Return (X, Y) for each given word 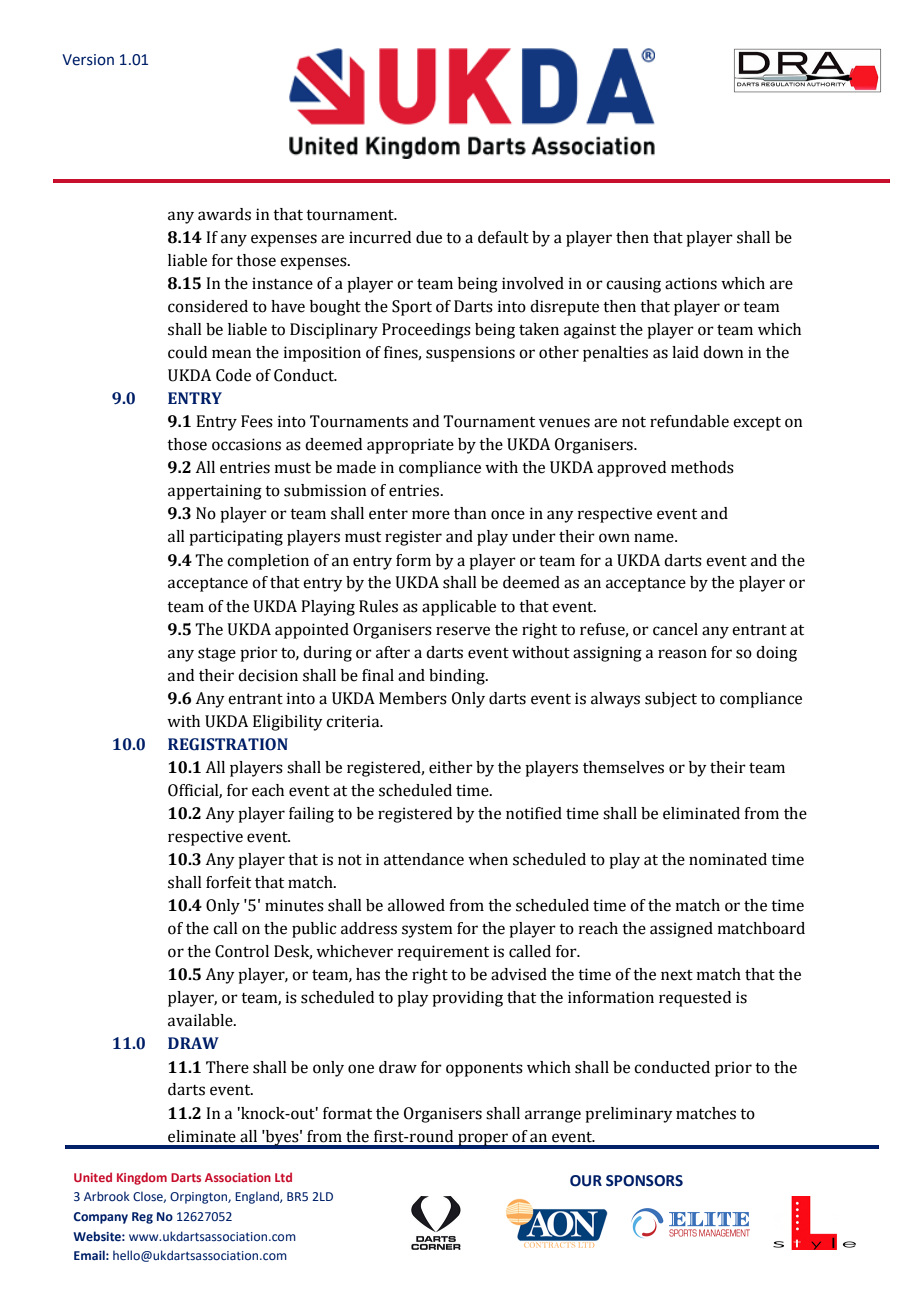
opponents (484, 1070)
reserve (463, 631)
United (93, 1177)
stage (217, 655)
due (429, 237)
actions (691, 283)
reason (682, 654)
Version (88, 60)
